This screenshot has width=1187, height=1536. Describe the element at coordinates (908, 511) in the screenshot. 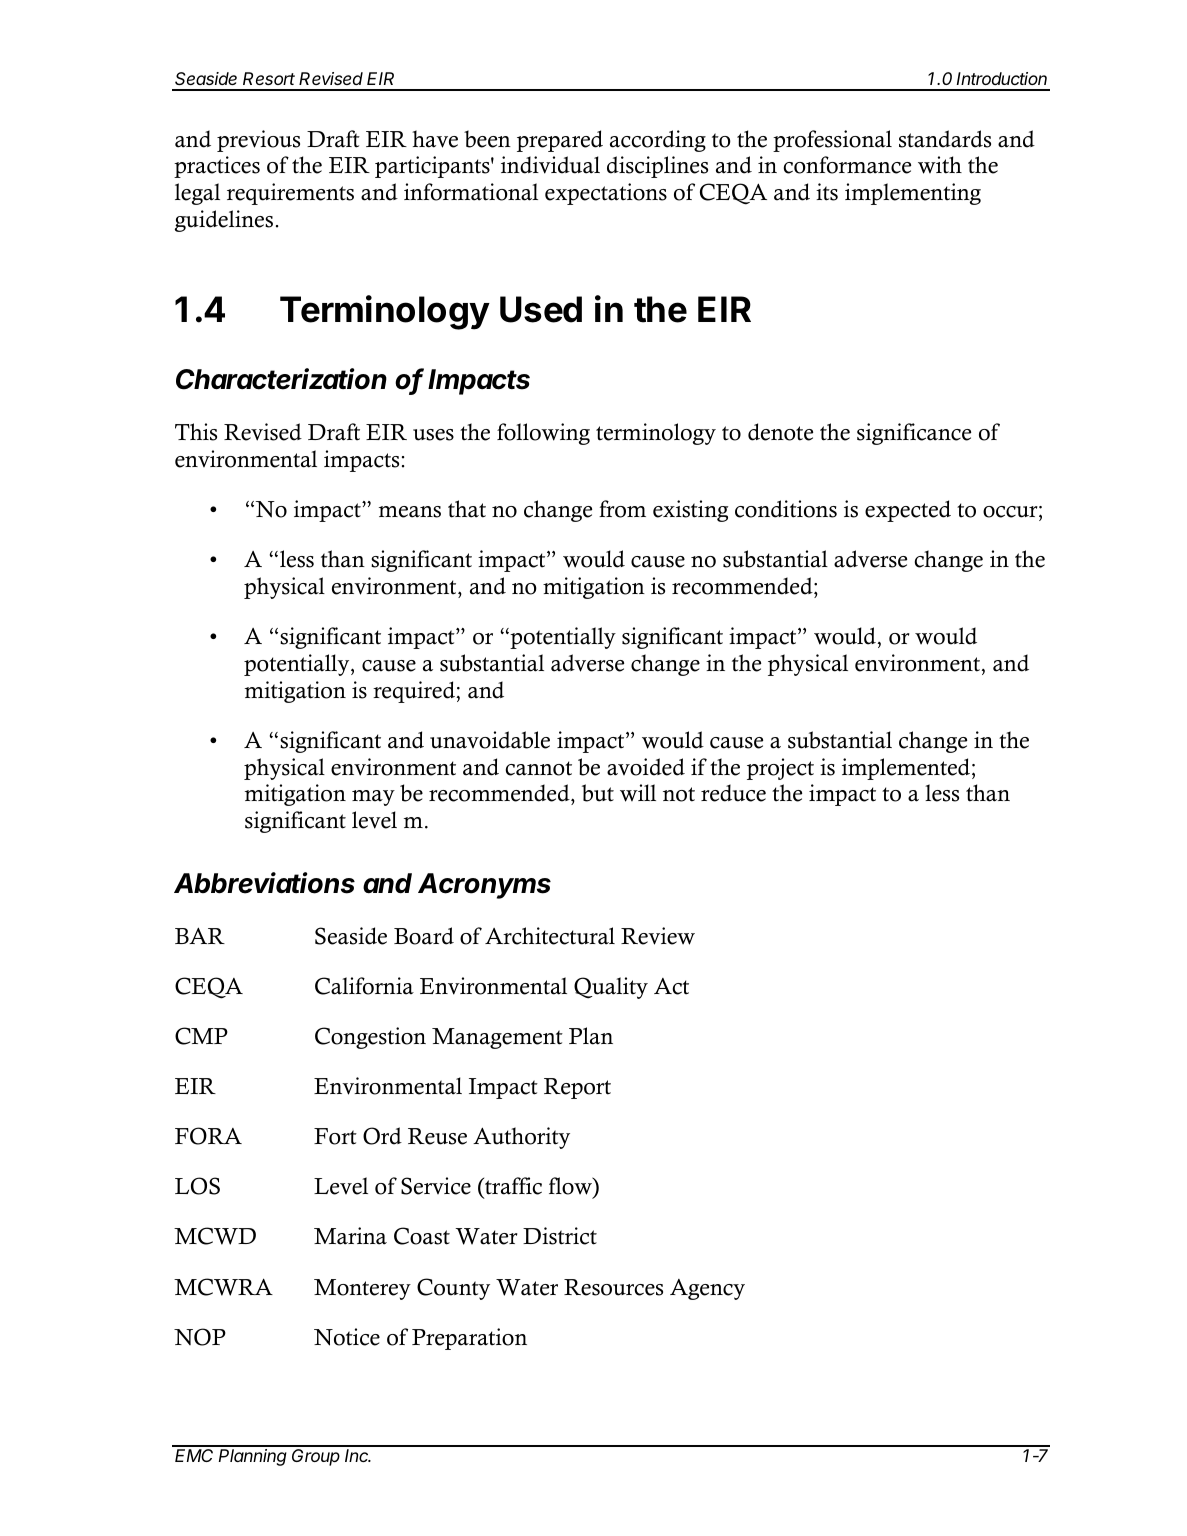

I see `expected` at that location.
